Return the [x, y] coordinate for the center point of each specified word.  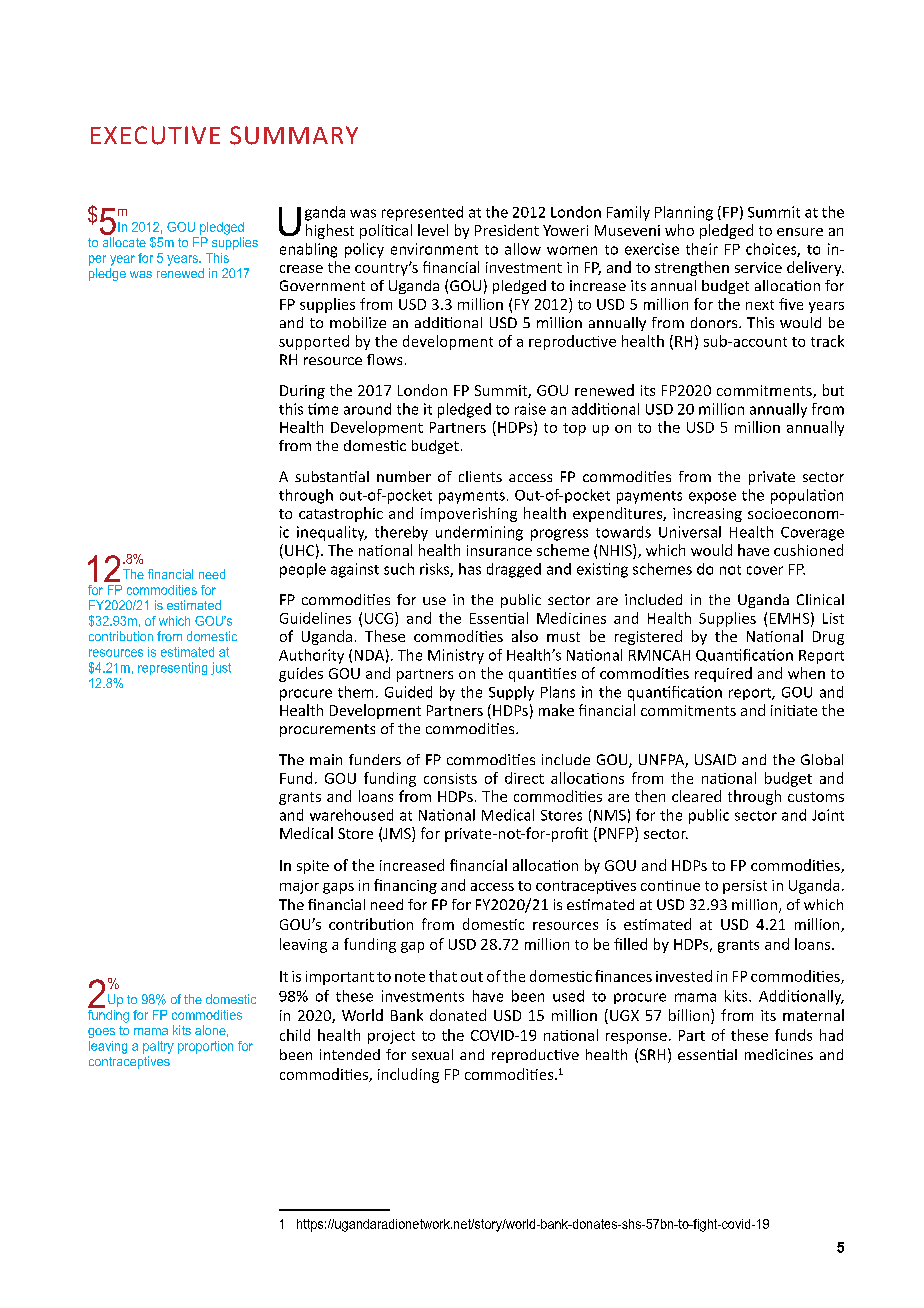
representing [172, 668]
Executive [155, 135]
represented [422, 213]
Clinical [820, 599]
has [470, 569]
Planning [684, 213]
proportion [205, 1047]
